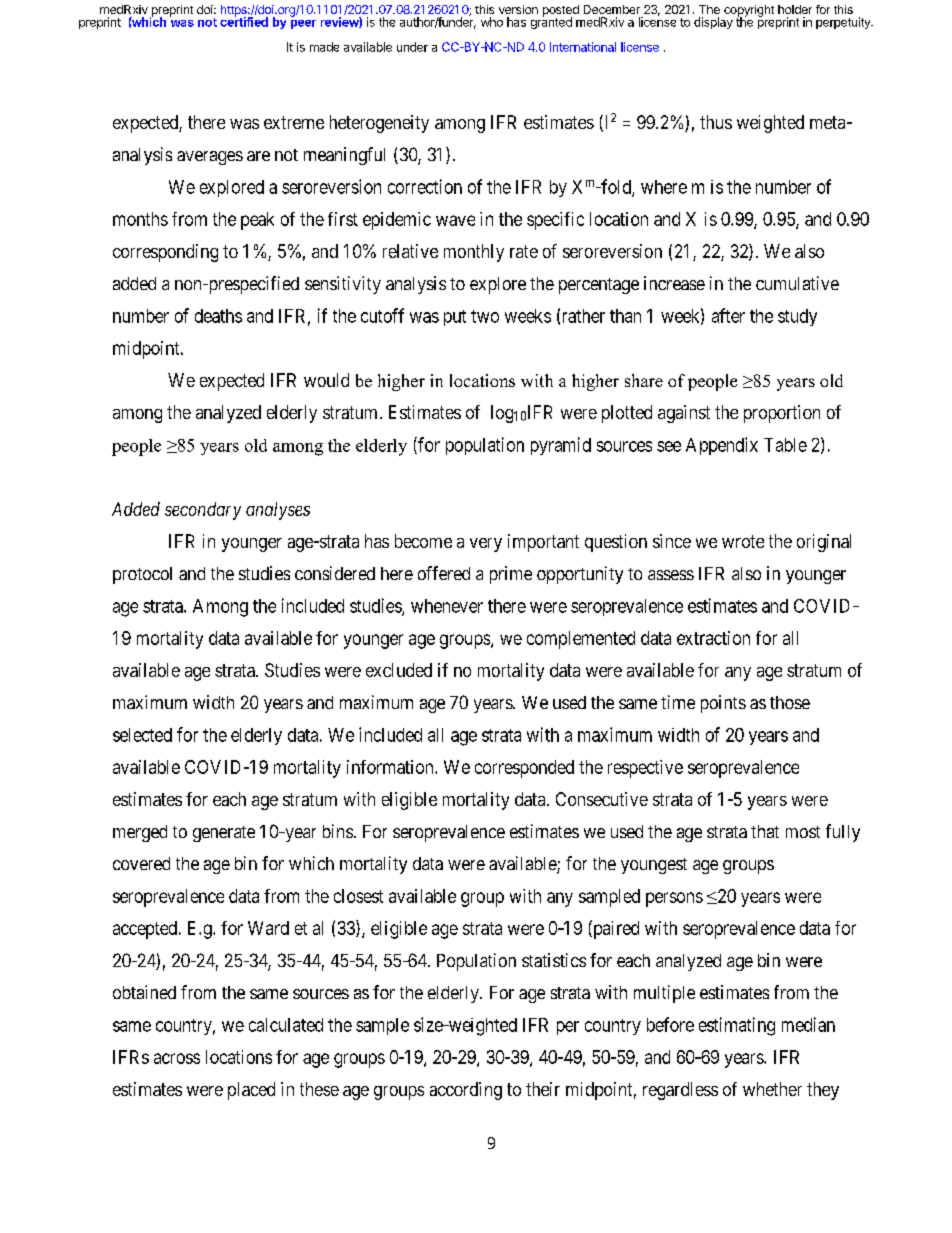 Image resolution: width=952 pixels, height=1233 pixels. What do you see at coordinates (524, 769) in the page?
I see `corresponded` at bounding box center [524, 769].
